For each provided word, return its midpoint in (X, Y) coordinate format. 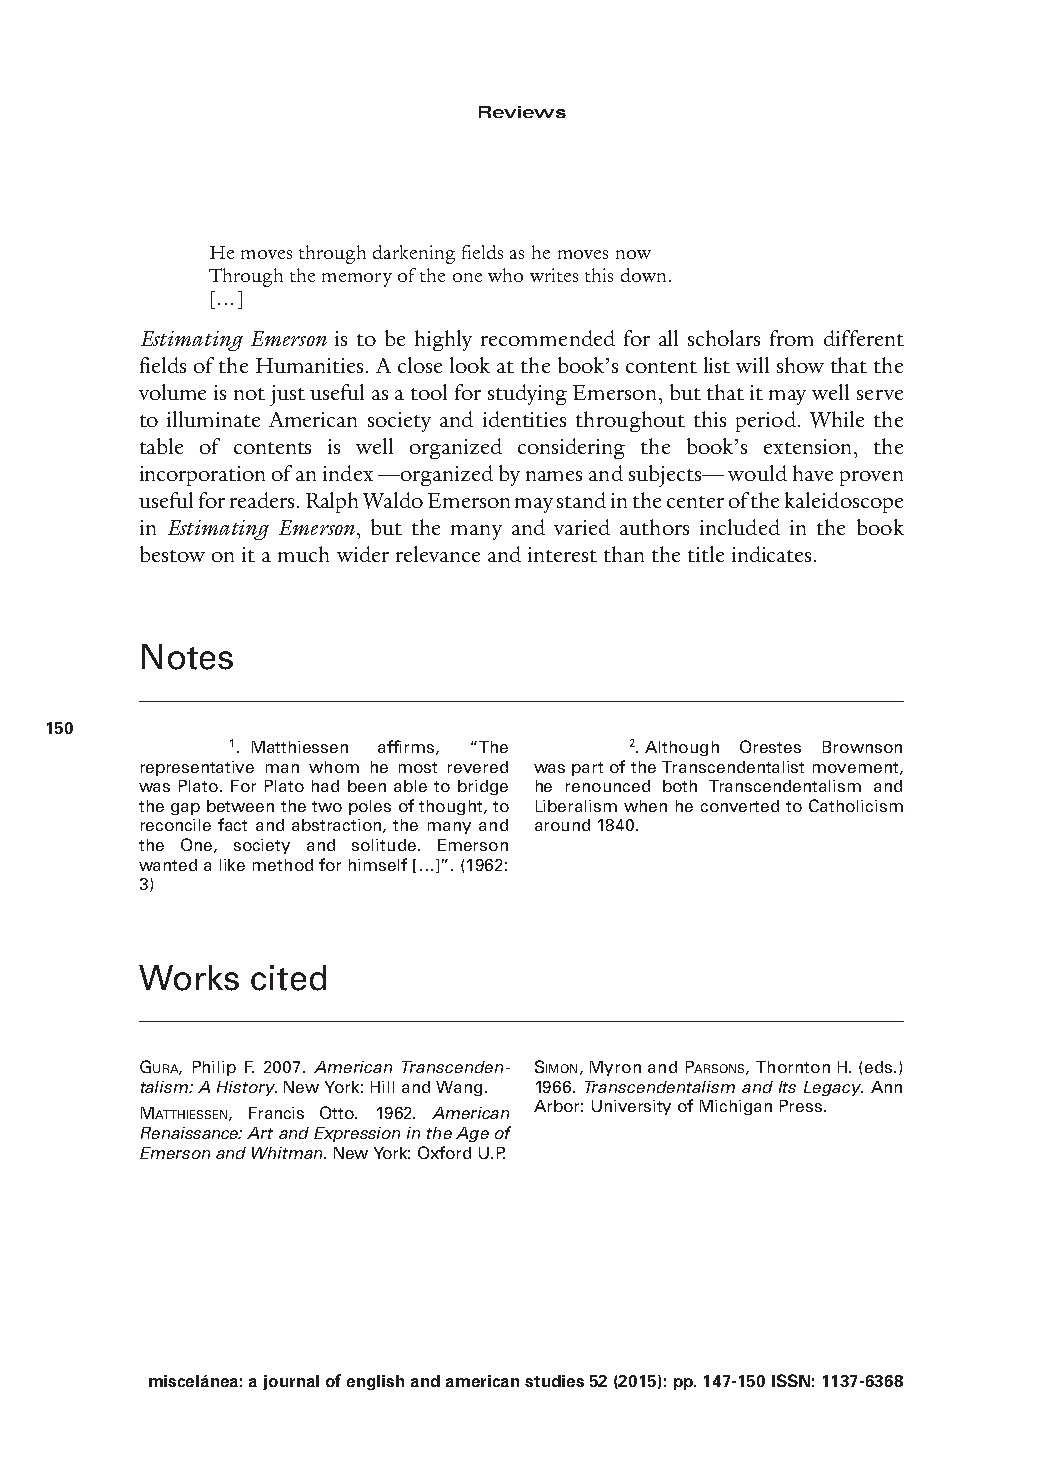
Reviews (522, 112)
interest (562, 554)
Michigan (736, 1107)
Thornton (793, 1067)
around (562, 825)
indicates (771, 554)
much (303, 554)
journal (291, 1382)
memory (357, 280)
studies (554, 1381)
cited (288, 978)
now (633, 254)
